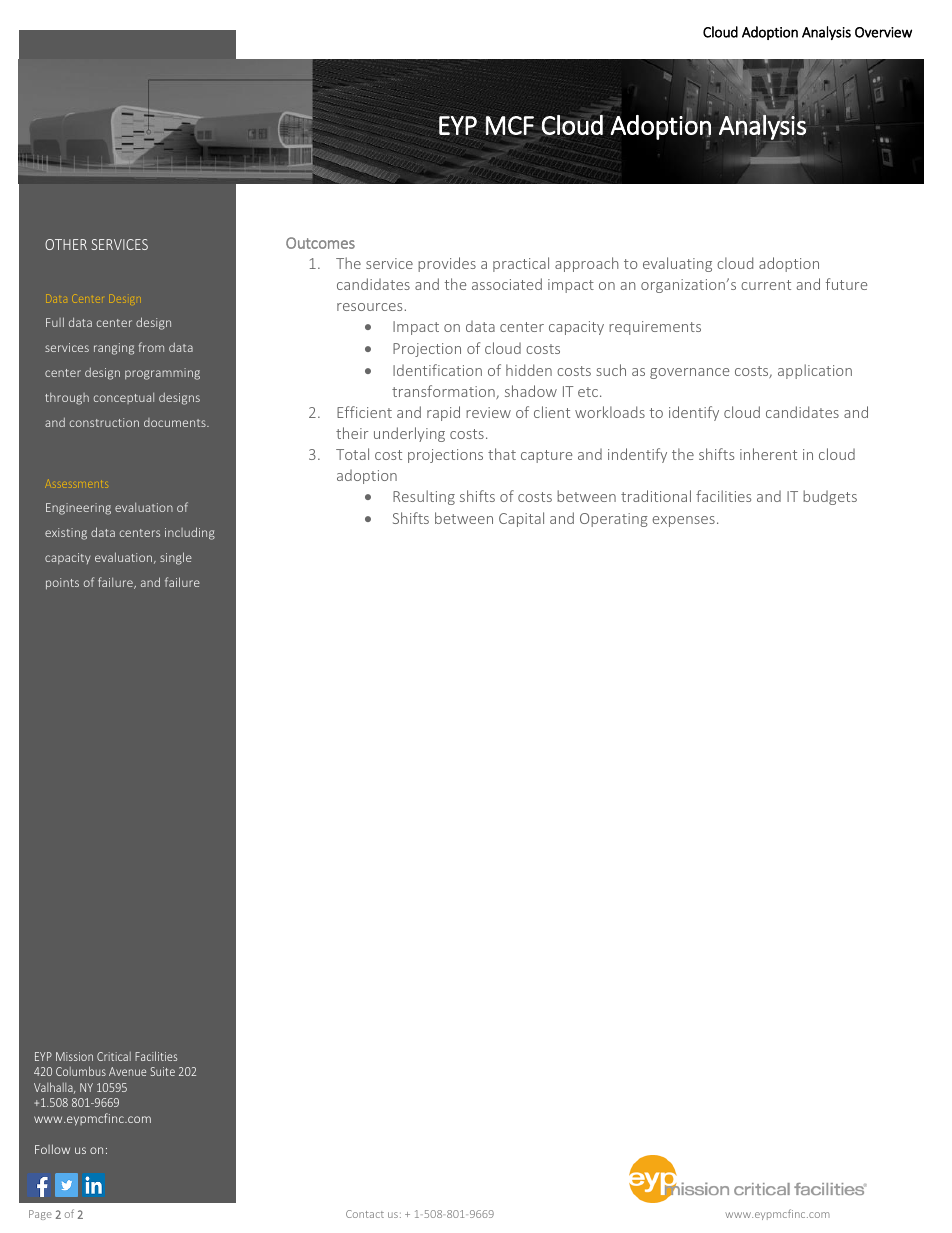  What do you see at coordinates (684, 521) in the screenshot?
I see `expenses` at bounding box center [684, 521].
